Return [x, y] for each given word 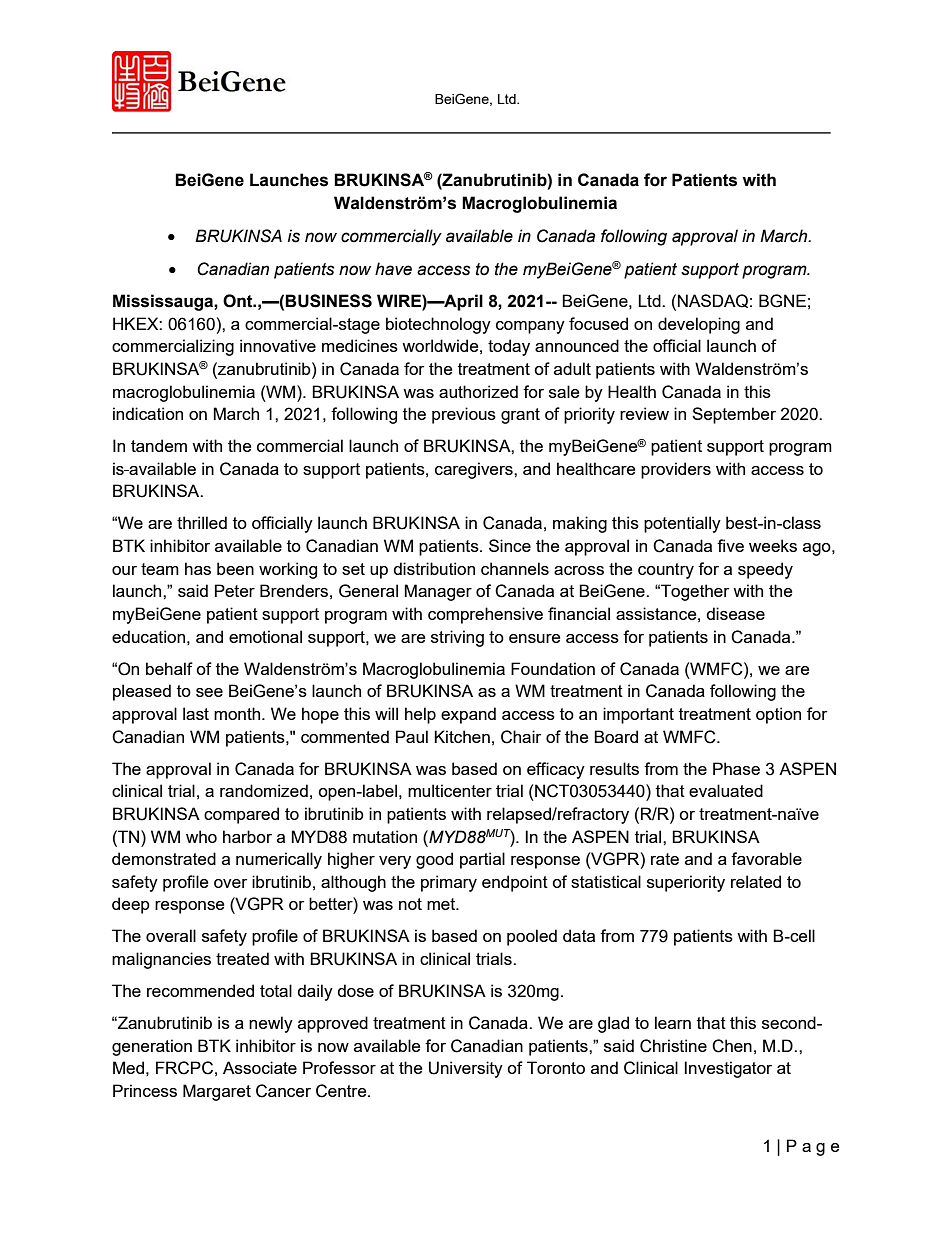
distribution [434, 568]
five [730, 545]
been [235, 568]
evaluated [726, 790]
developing [699, 325]
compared [241, 815]
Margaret [217, 1092]
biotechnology [438, 325]
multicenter [450, 790]
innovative [278, 345]
